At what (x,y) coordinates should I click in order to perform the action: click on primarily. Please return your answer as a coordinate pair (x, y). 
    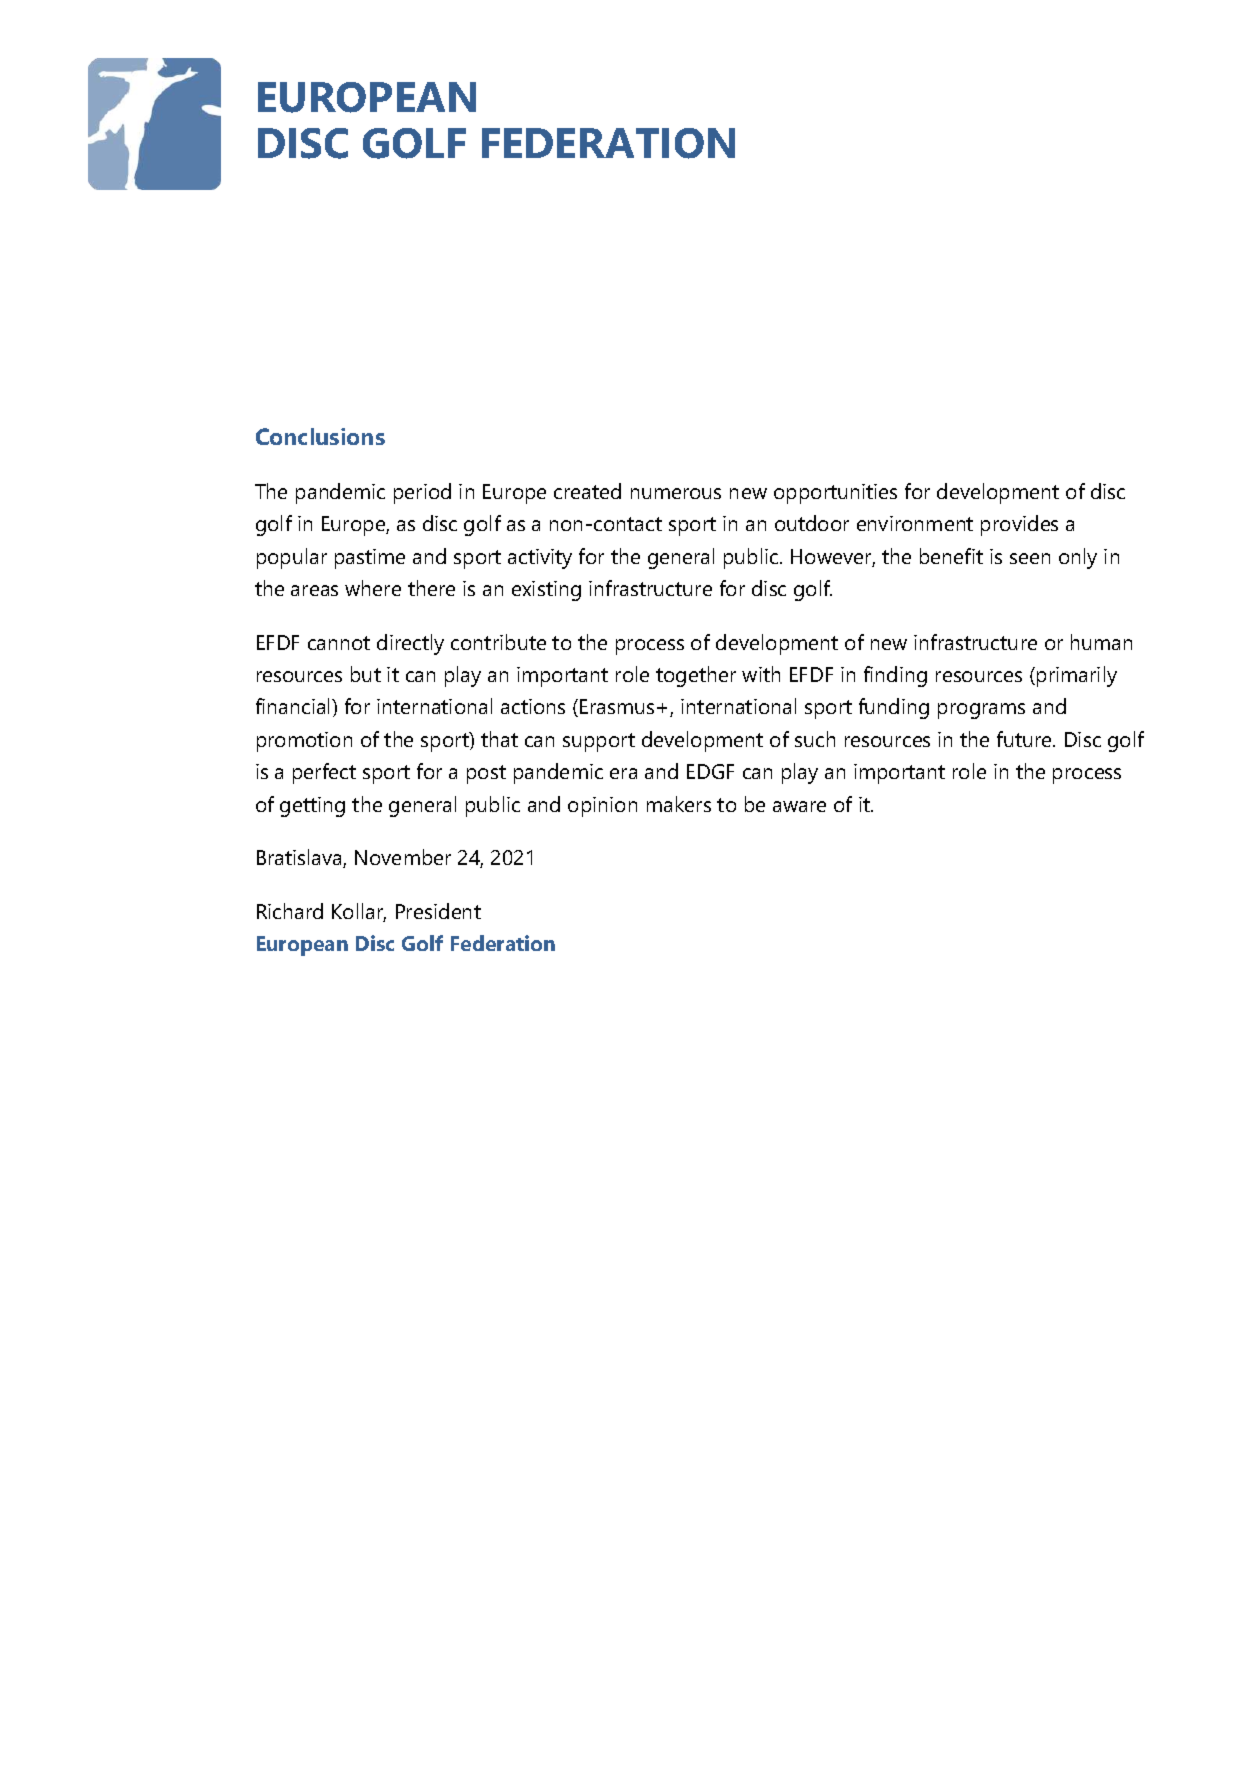
    Looking at the image, I should click on (1077, 676).
